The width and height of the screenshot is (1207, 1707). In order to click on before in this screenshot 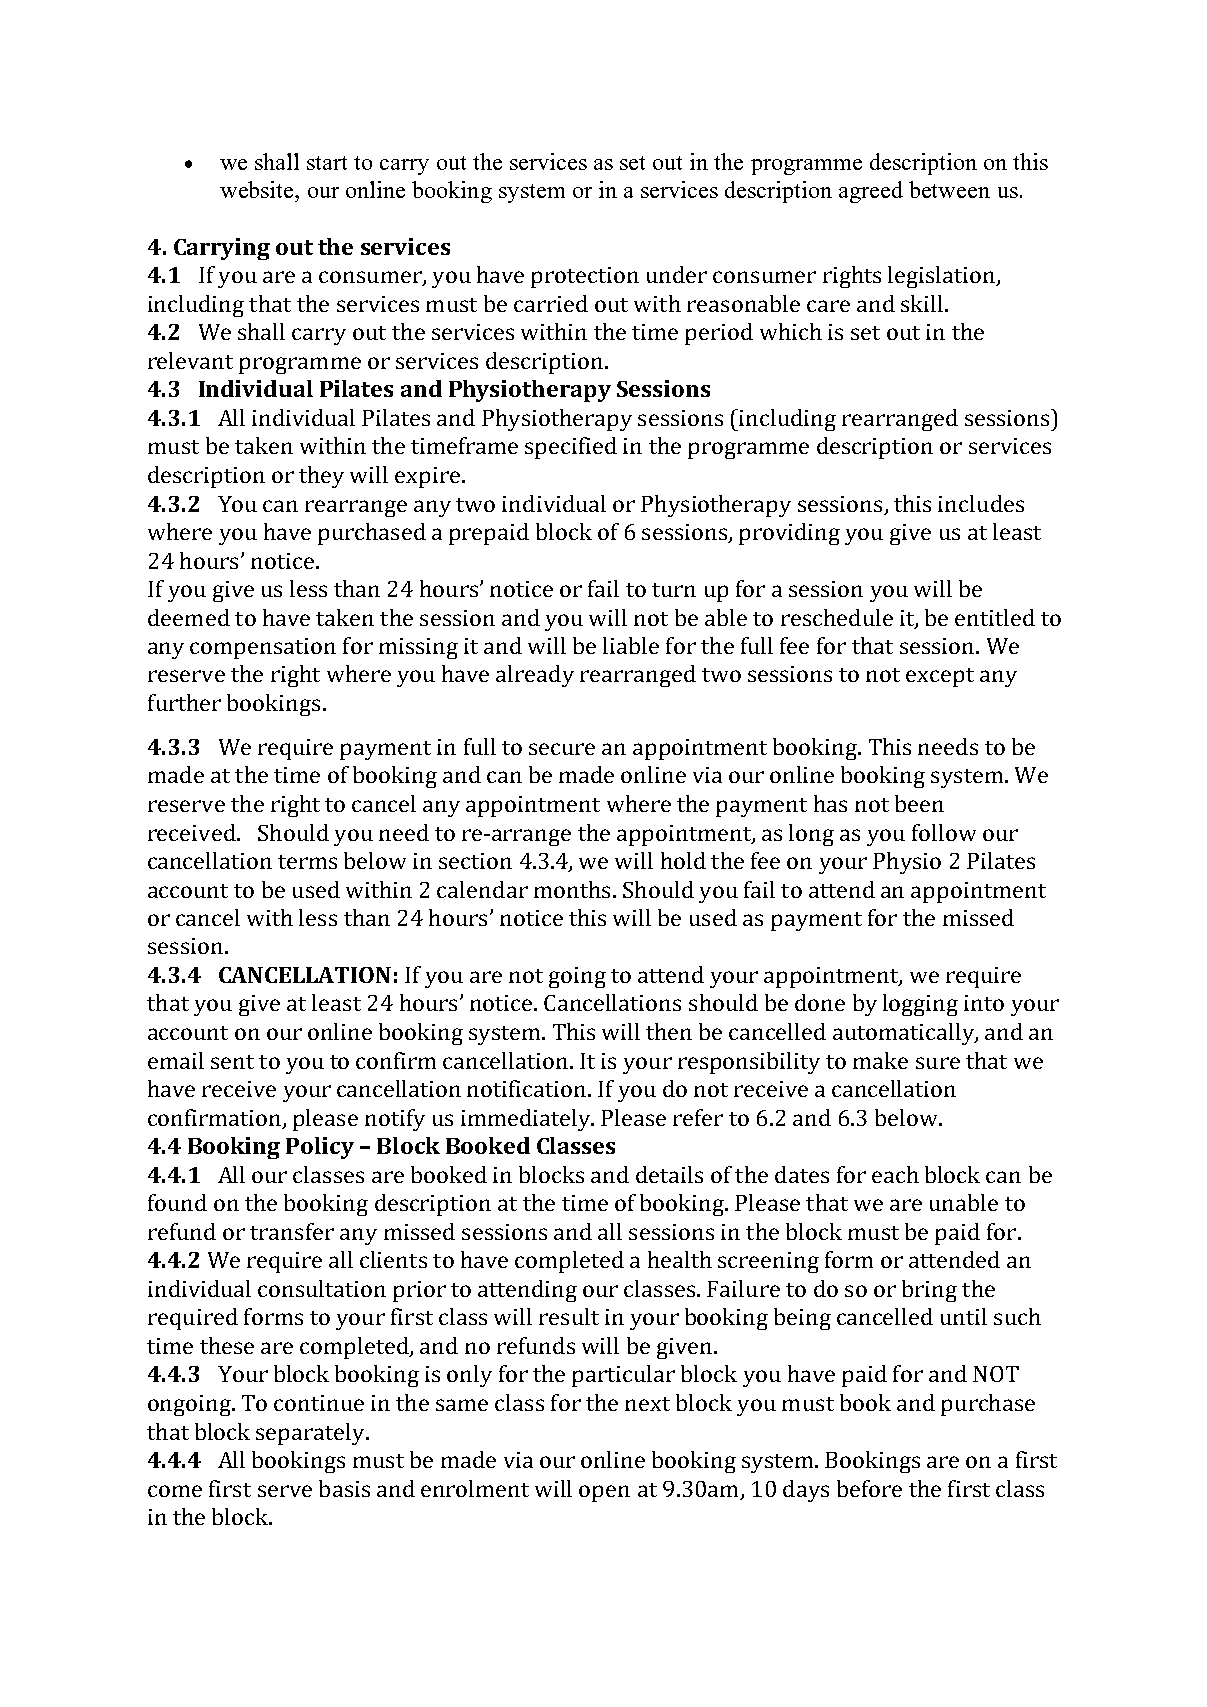, I will do `click(869, 1488)`.
